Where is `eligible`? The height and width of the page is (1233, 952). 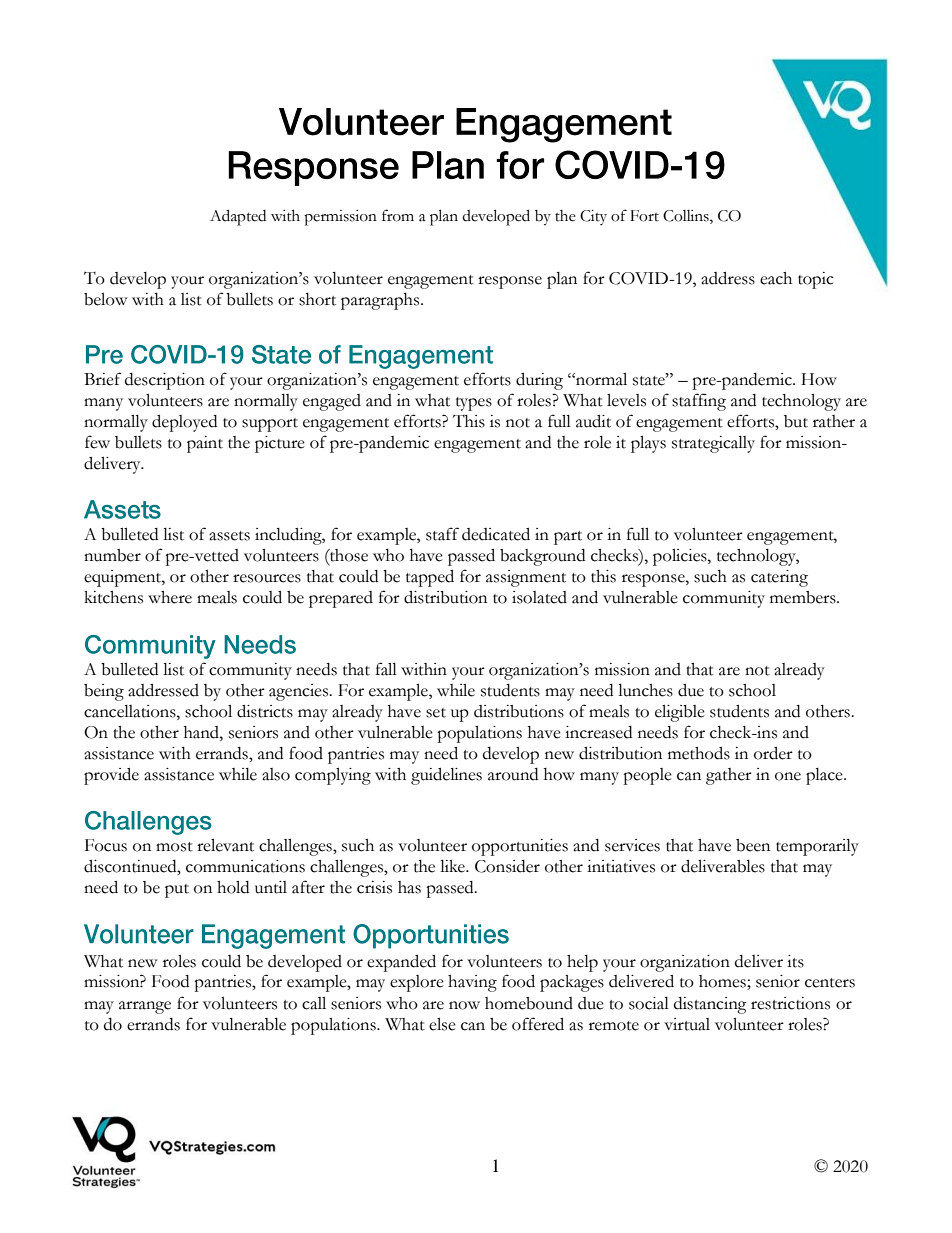
eligible is located at coordinates (680, 713).
